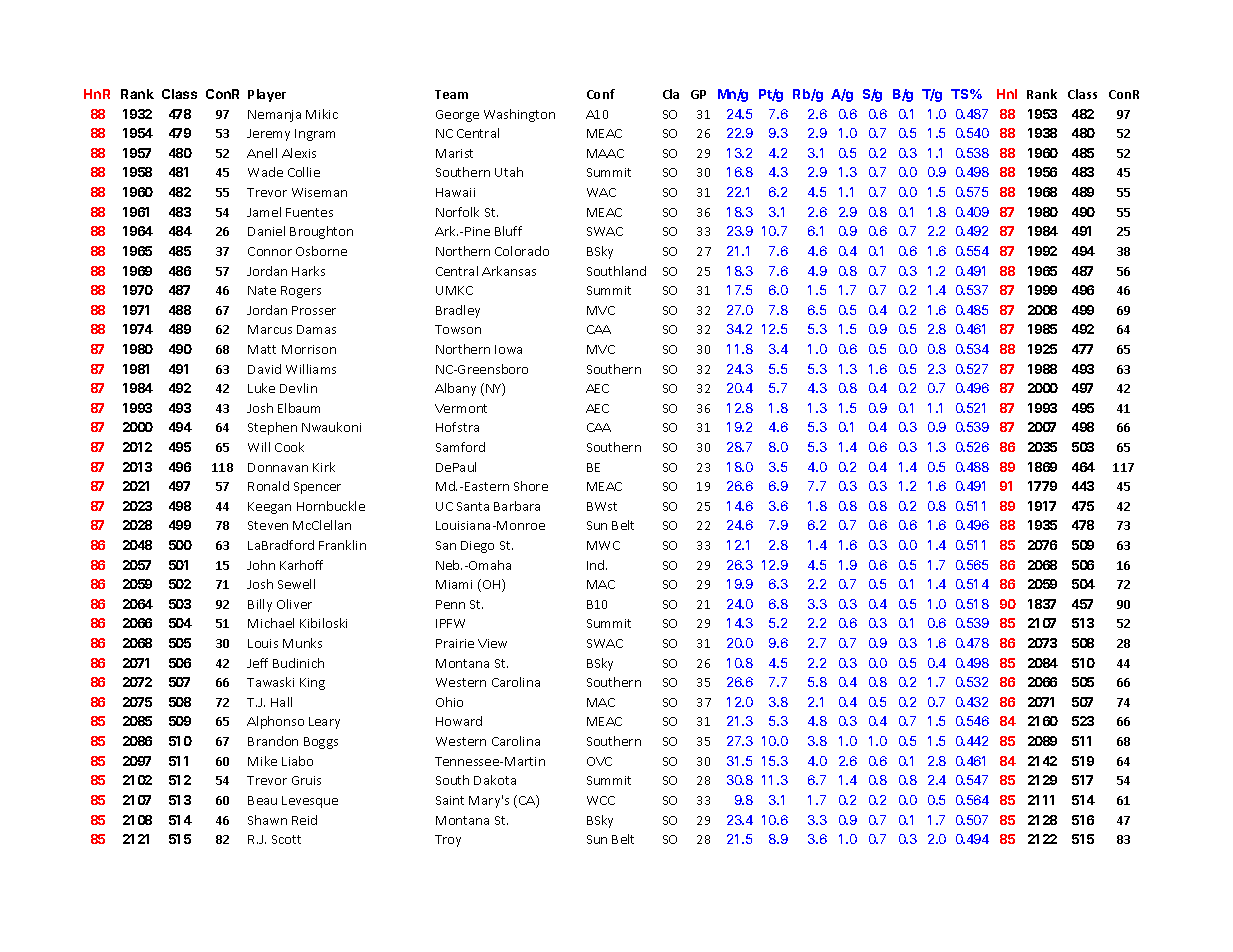  Describe the element at coordinates (315, 135) in the image. I see `Ingram` at that location.
